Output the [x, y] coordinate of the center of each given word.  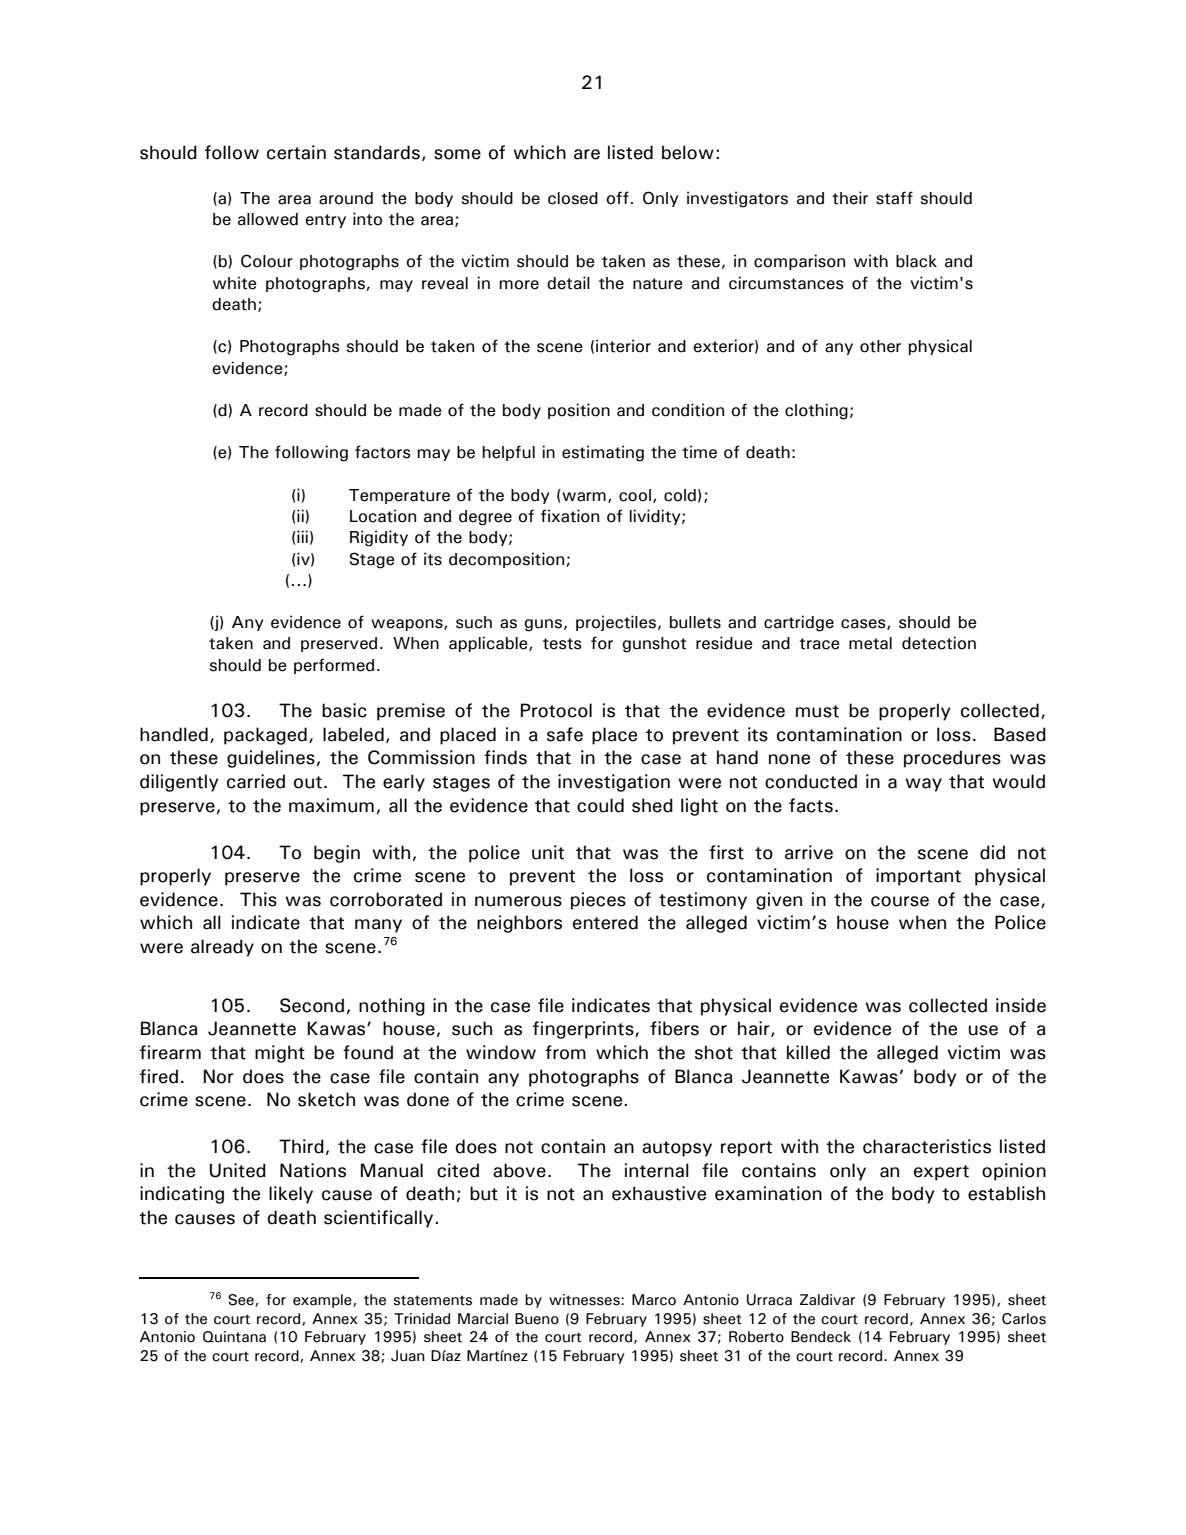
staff [894, 198]
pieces [598, 901]
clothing [816, 411]
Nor [218, 1076]
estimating [603, 453]
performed [334, 666]
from [565, 1052]
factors [383, 452]
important [918, 877]
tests [562, 644]
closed [573, 198]
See [242, 1300]
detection [939, 643]
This [258, 899]
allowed [268, 219]
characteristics [927, 1146]
